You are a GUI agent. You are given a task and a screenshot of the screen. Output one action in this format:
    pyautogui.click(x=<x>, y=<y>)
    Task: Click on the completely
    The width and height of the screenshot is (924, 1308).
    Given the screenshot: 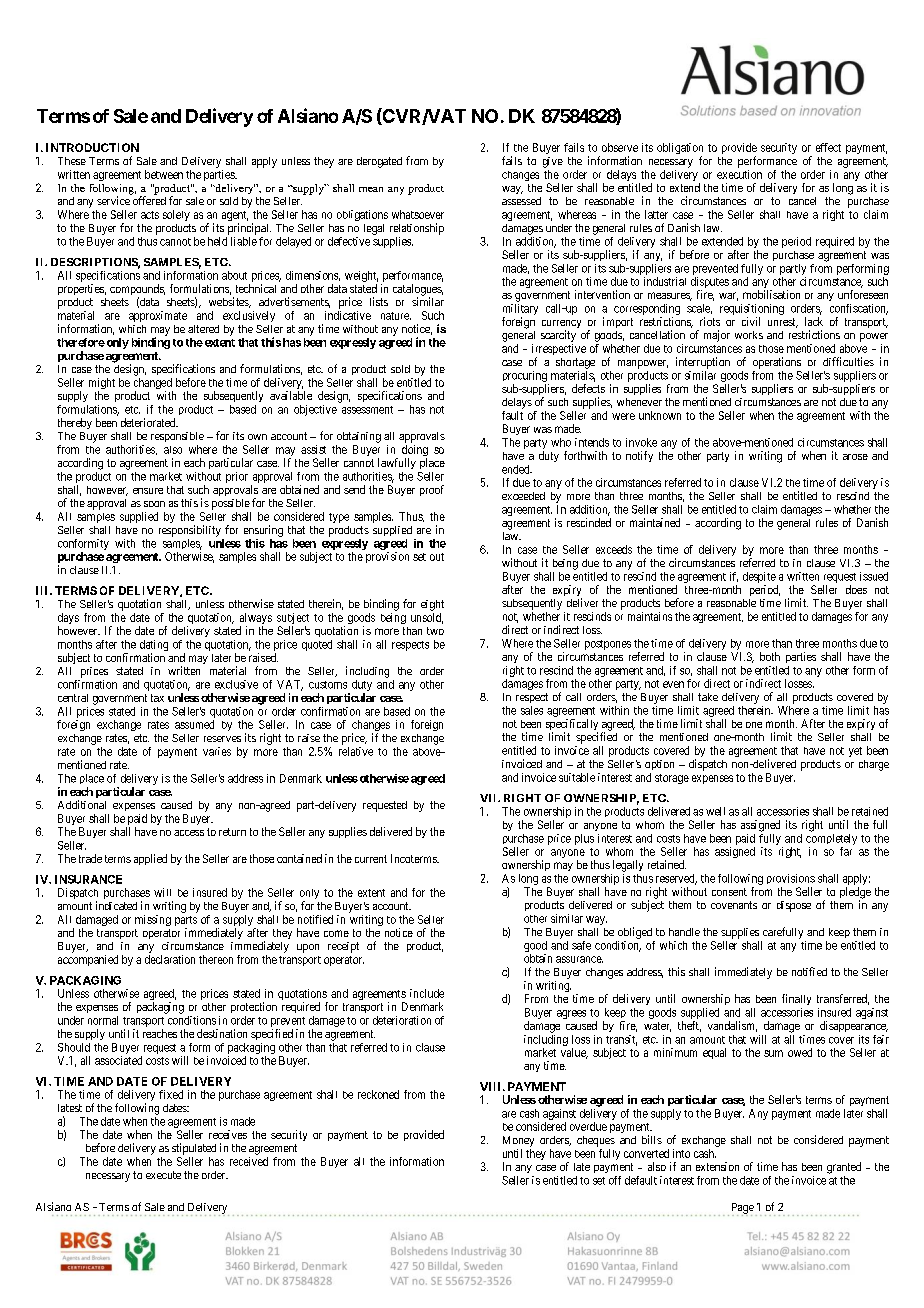 What is the action you would take?
    pyautogui.click(x=831, y=839)
